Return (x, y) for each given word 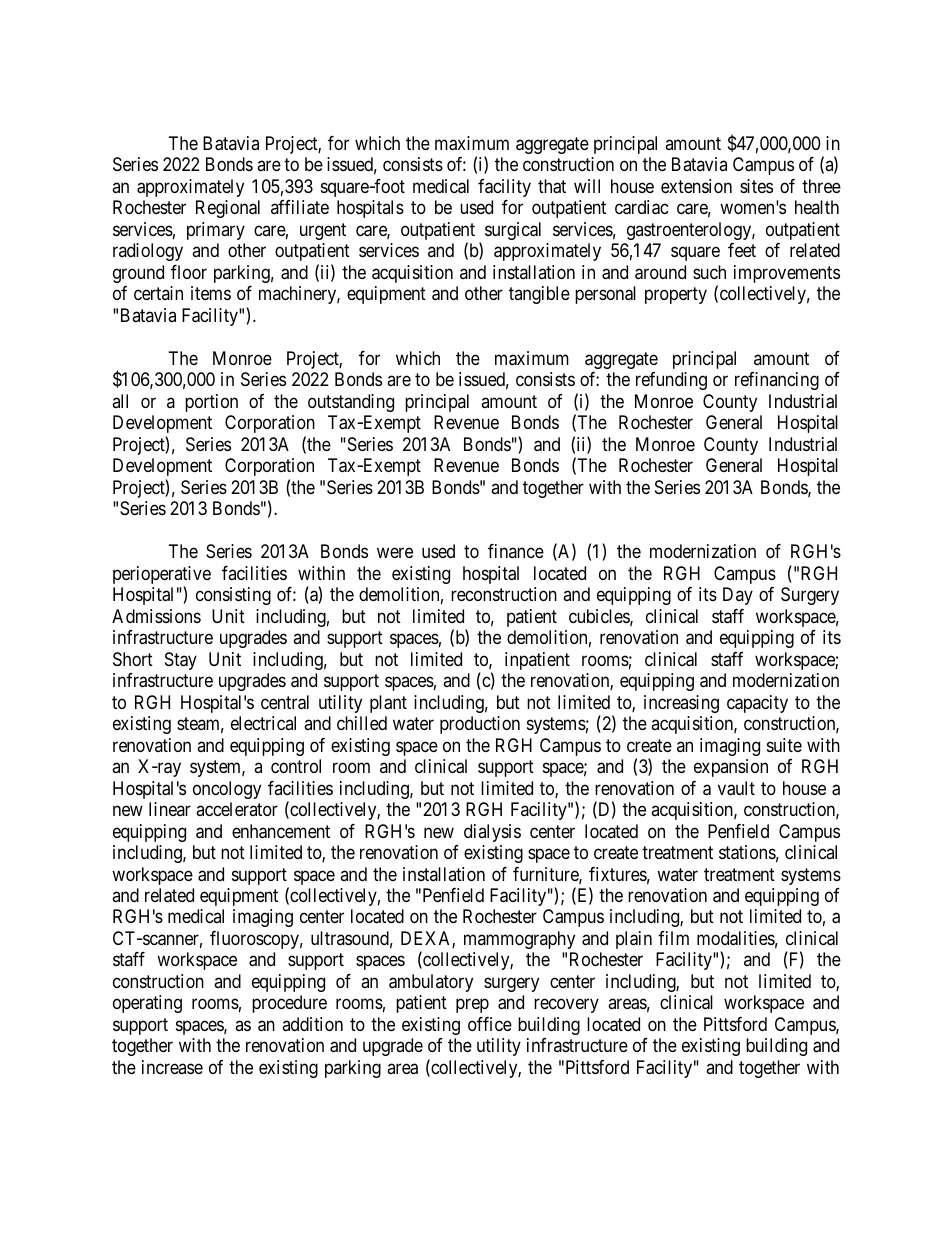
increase (172, 1067)
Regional (228, 209)
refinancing (777, 381)
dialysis (492, 833)
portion (211, 403)
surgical (513, 231)
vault (736, 788)
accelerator (237, 809)
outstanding (351, 403)
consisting (233, 596)
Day (738, 596)
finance (516, 551)
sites (756, 186)
